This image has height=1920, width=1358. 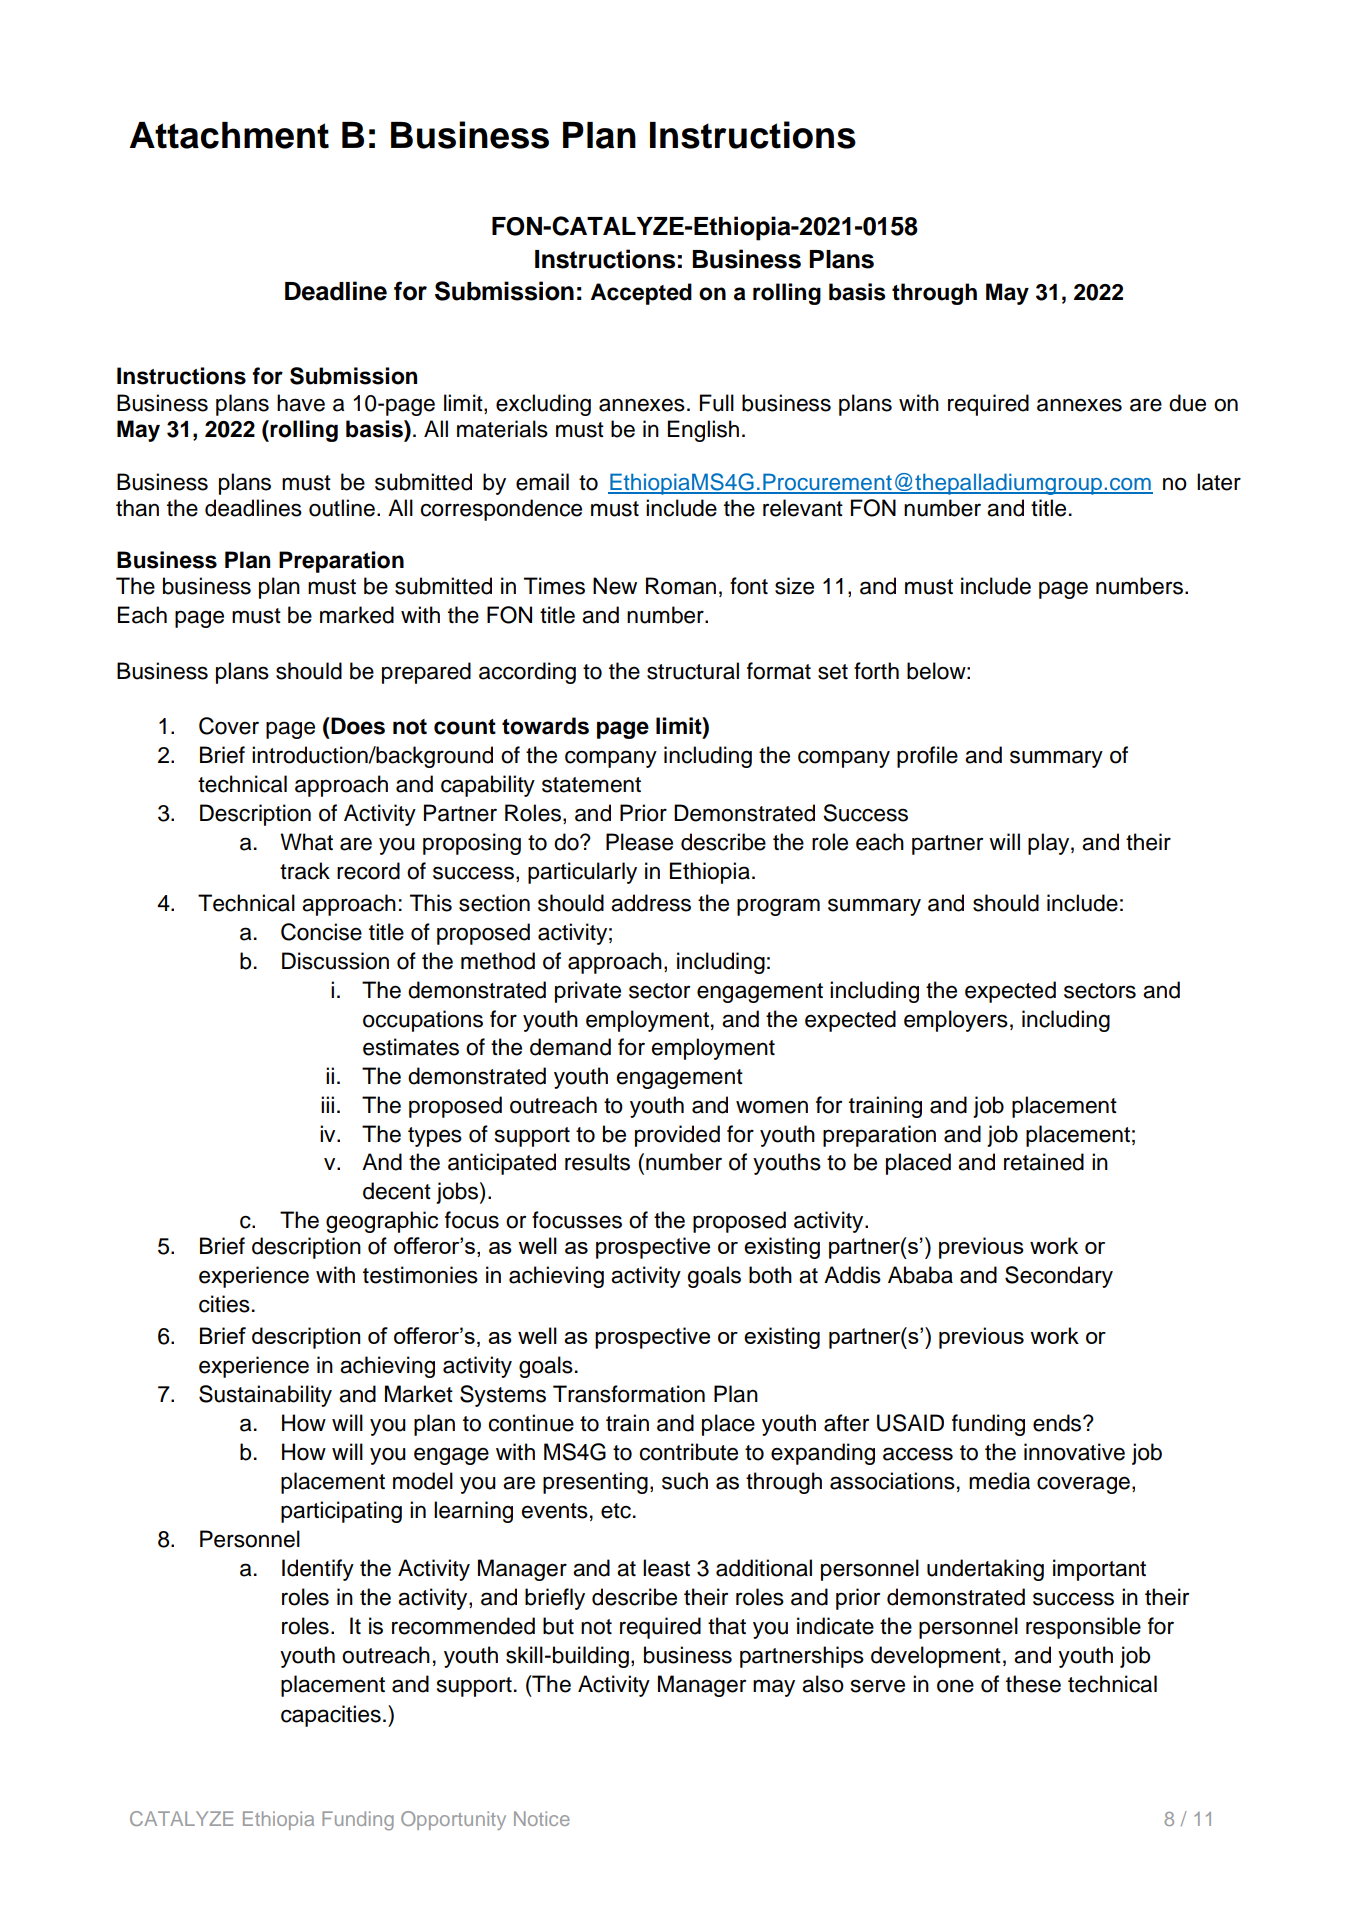 What do you see at coordinates (335, 961) in the image?
I see `Discussion` at bounding box center [335, 961].
